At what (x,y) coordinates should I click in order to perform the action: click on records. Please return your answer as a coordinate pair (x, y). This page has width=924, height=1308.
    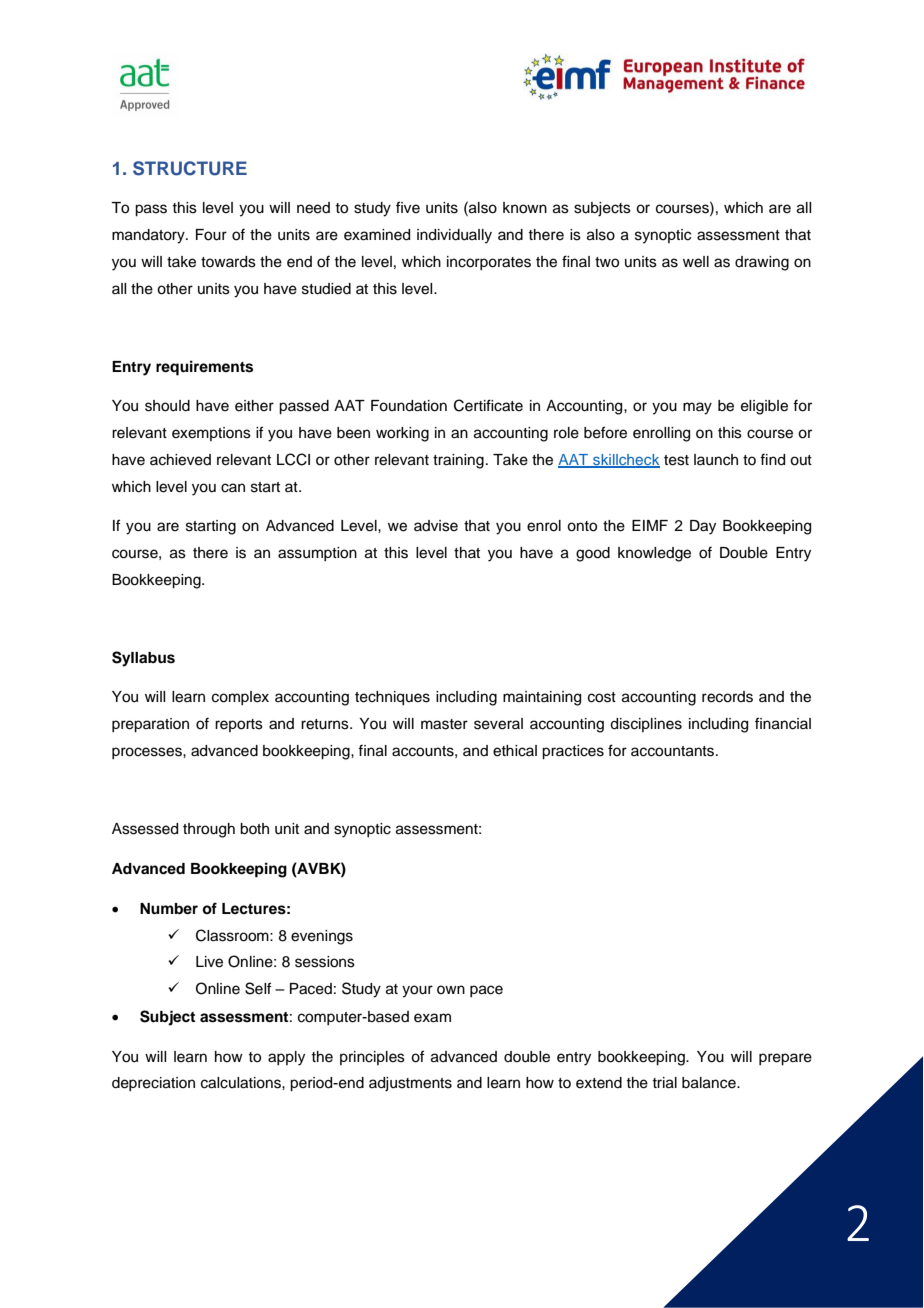
    Looking at the image, I should click on (727, 697).
